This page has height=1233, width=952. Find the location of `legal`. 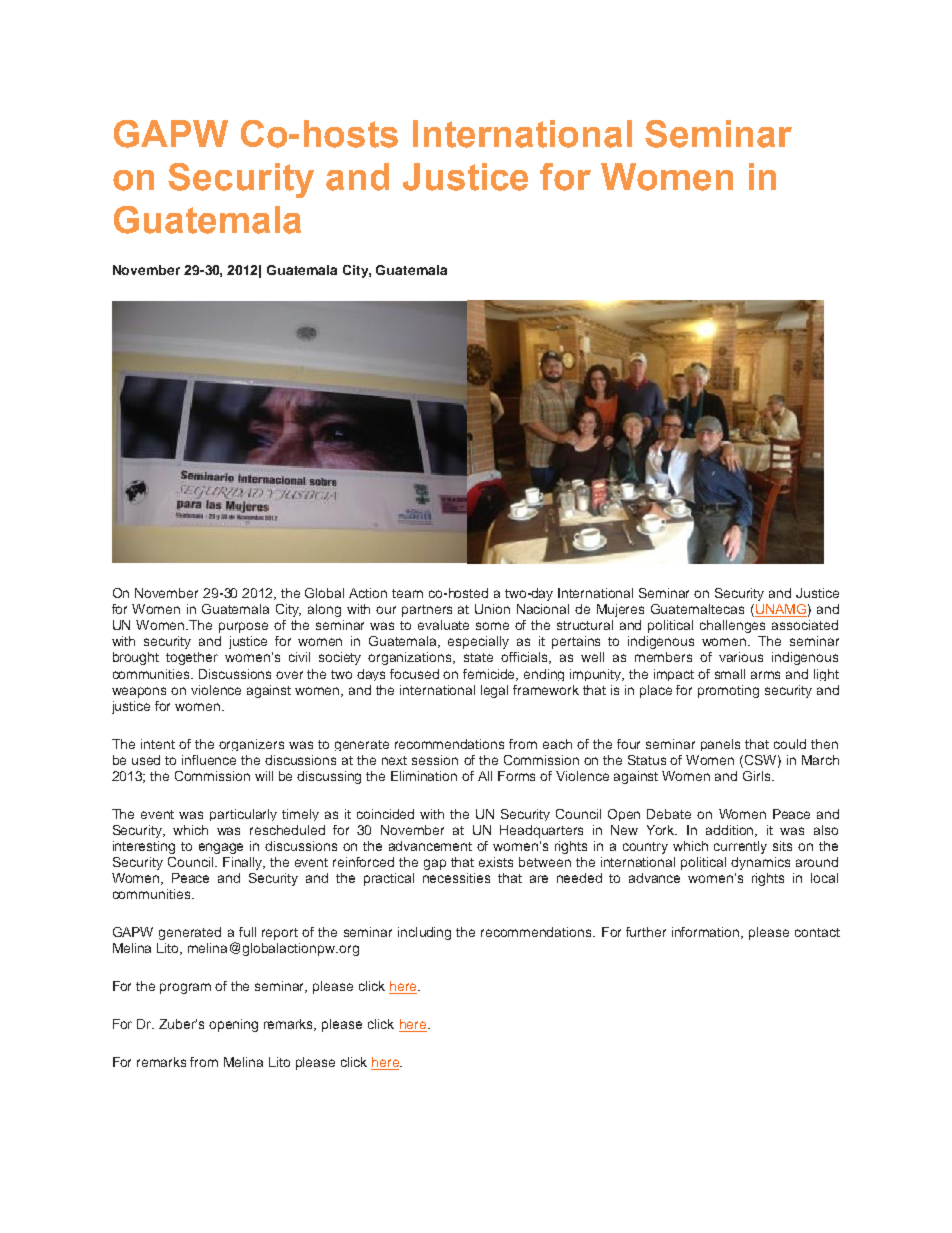

legal is located at coordinates (494, 691).
